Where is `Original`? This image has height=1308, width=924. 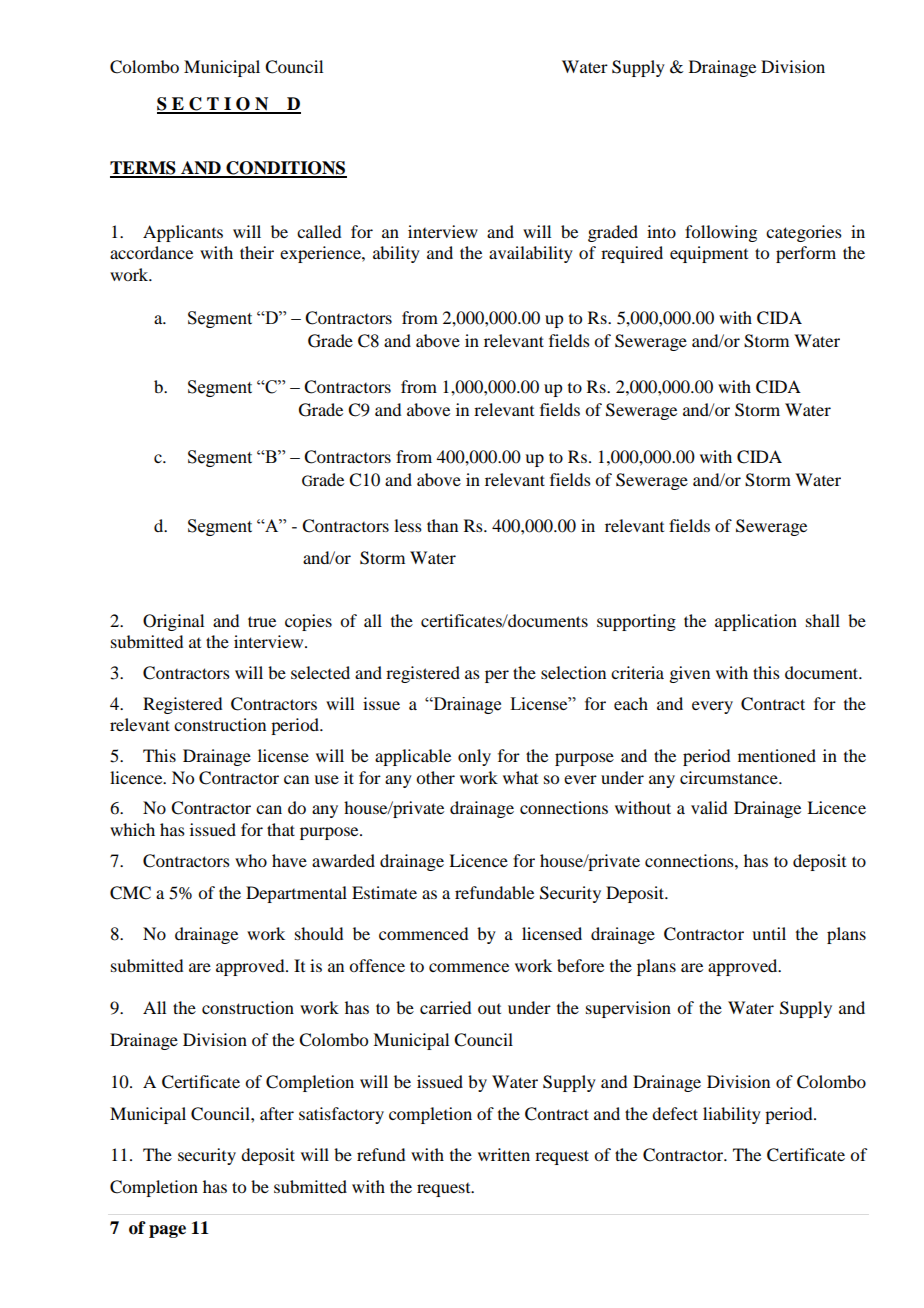 Original is located at coordinates (173, 622).
